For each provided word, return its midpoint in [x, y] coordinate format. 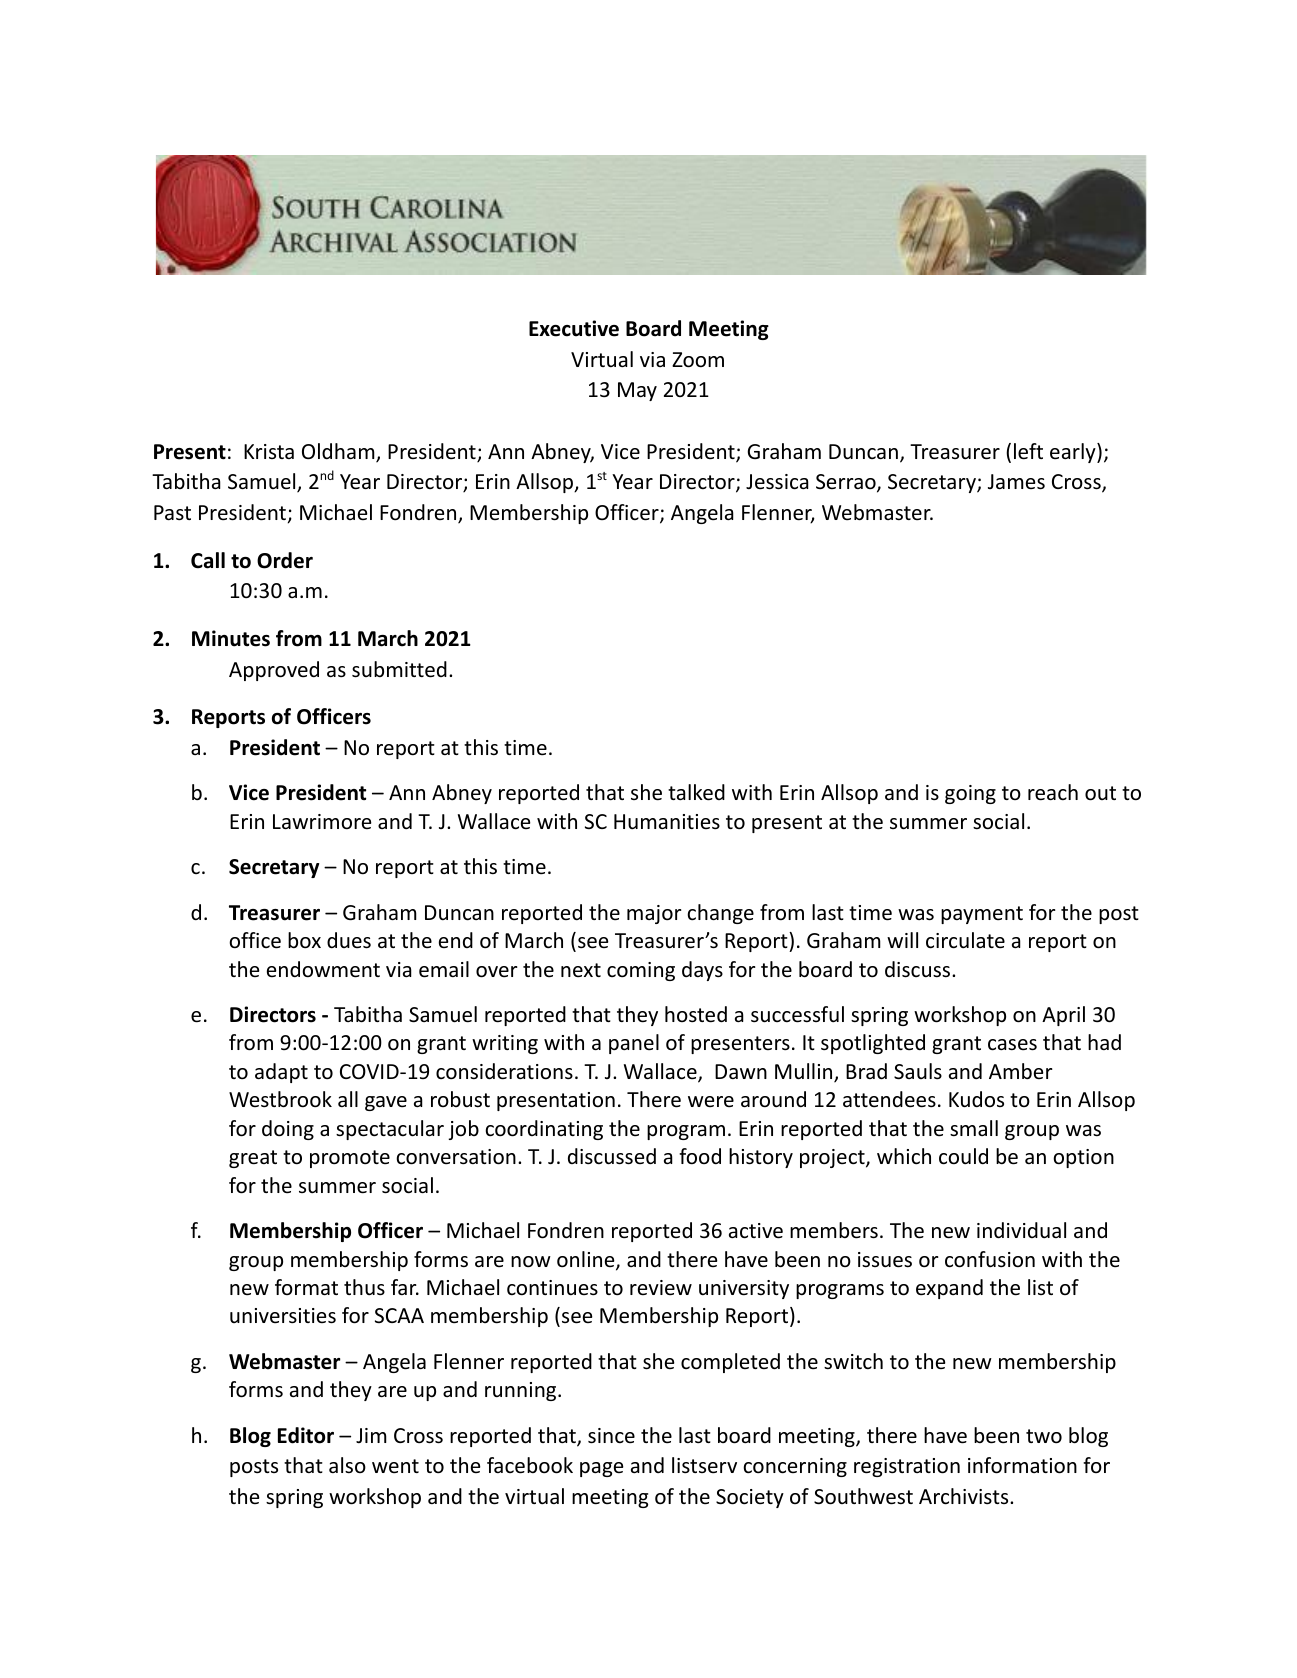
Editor [306, 1435]
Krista [269, 451]
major [654, 914]
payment [982, 915]
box [304, 940]
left [1028, 451]
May [637, 391]
